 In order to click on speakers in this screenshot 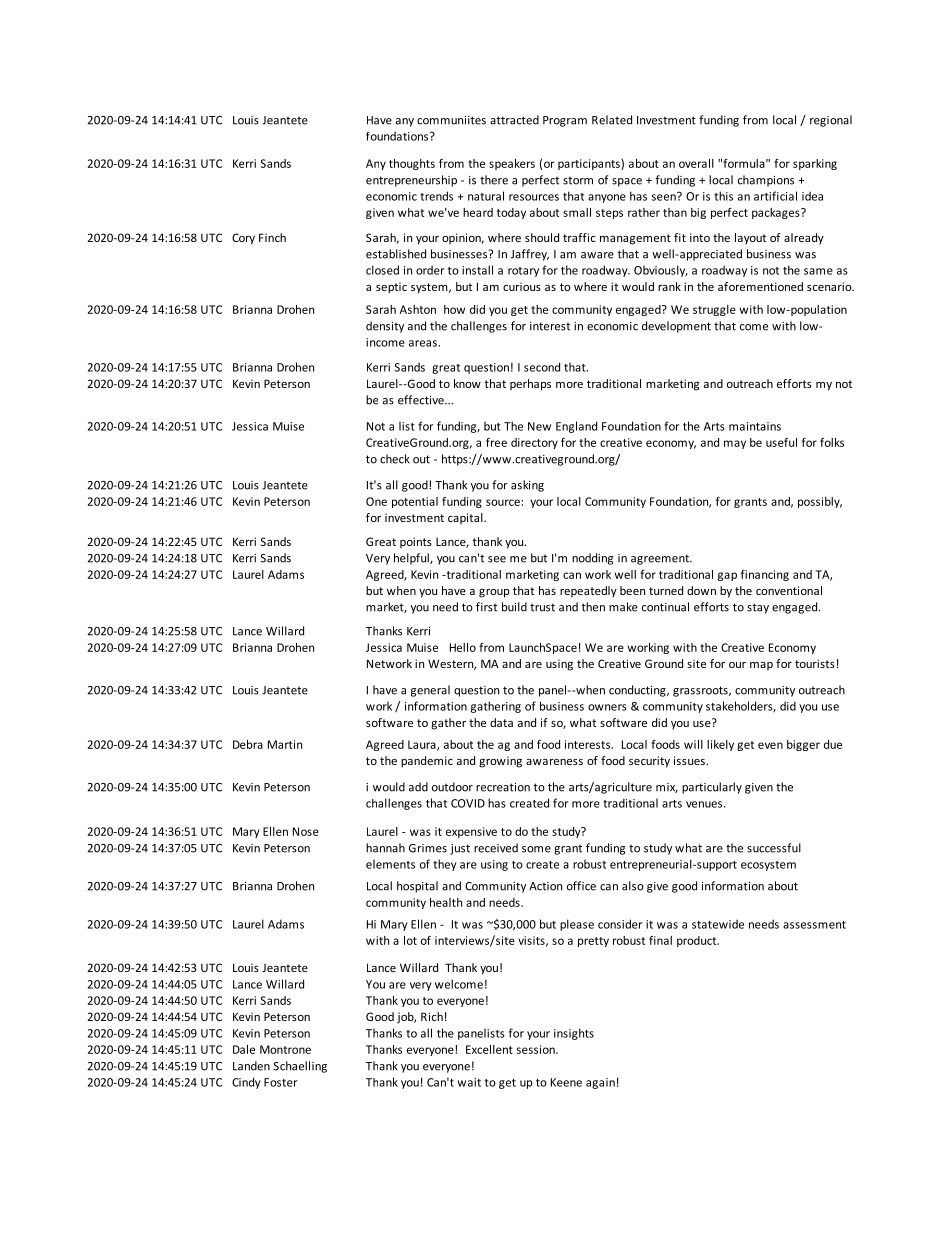, I will do `click(512, 164)`.
